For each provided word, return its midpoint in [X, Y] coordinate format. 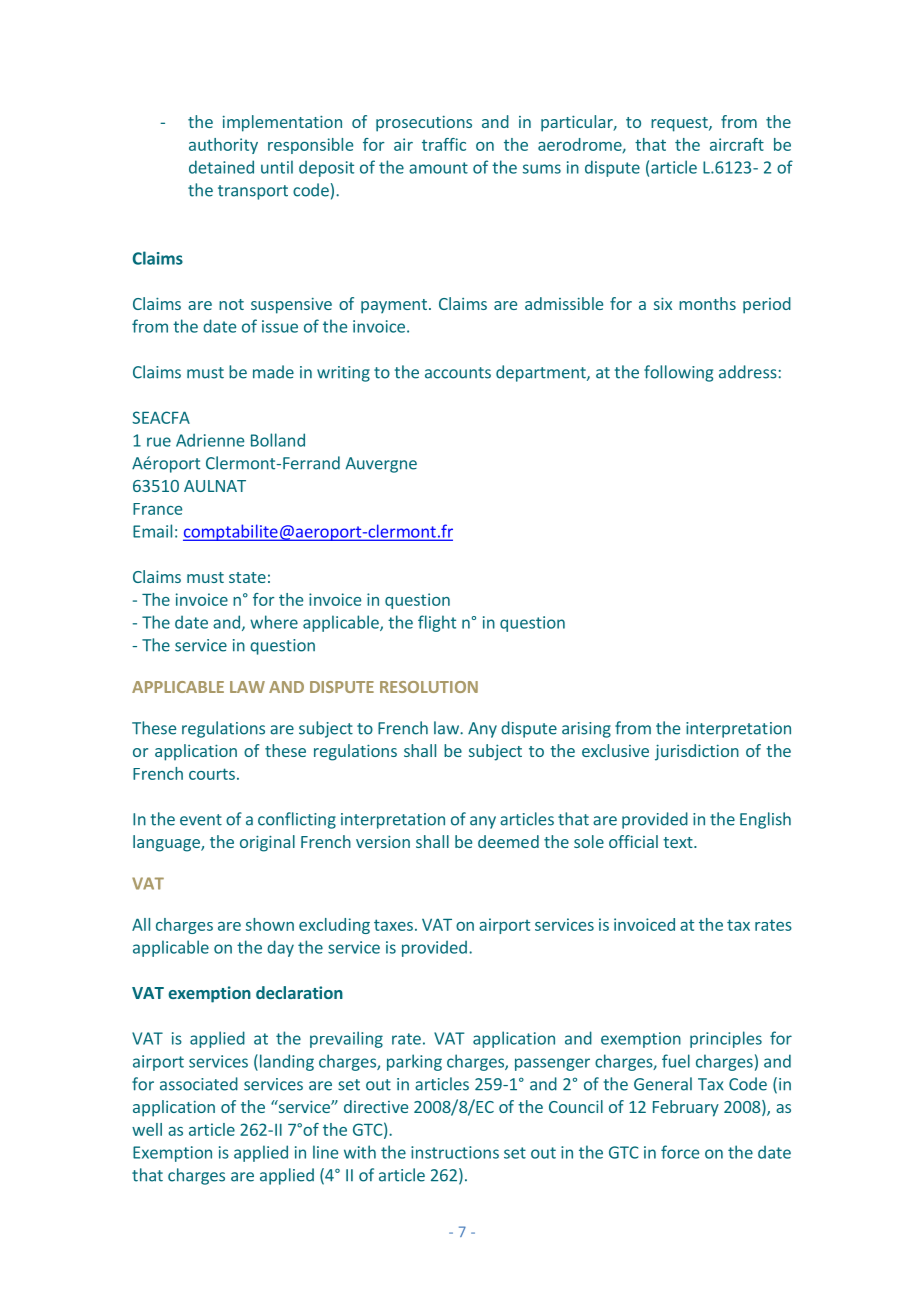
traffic [444, 144]
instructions [455, 1152]
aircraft [737, 144]
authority [223, 146]
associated [199, 1084]
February [686, 1108]
